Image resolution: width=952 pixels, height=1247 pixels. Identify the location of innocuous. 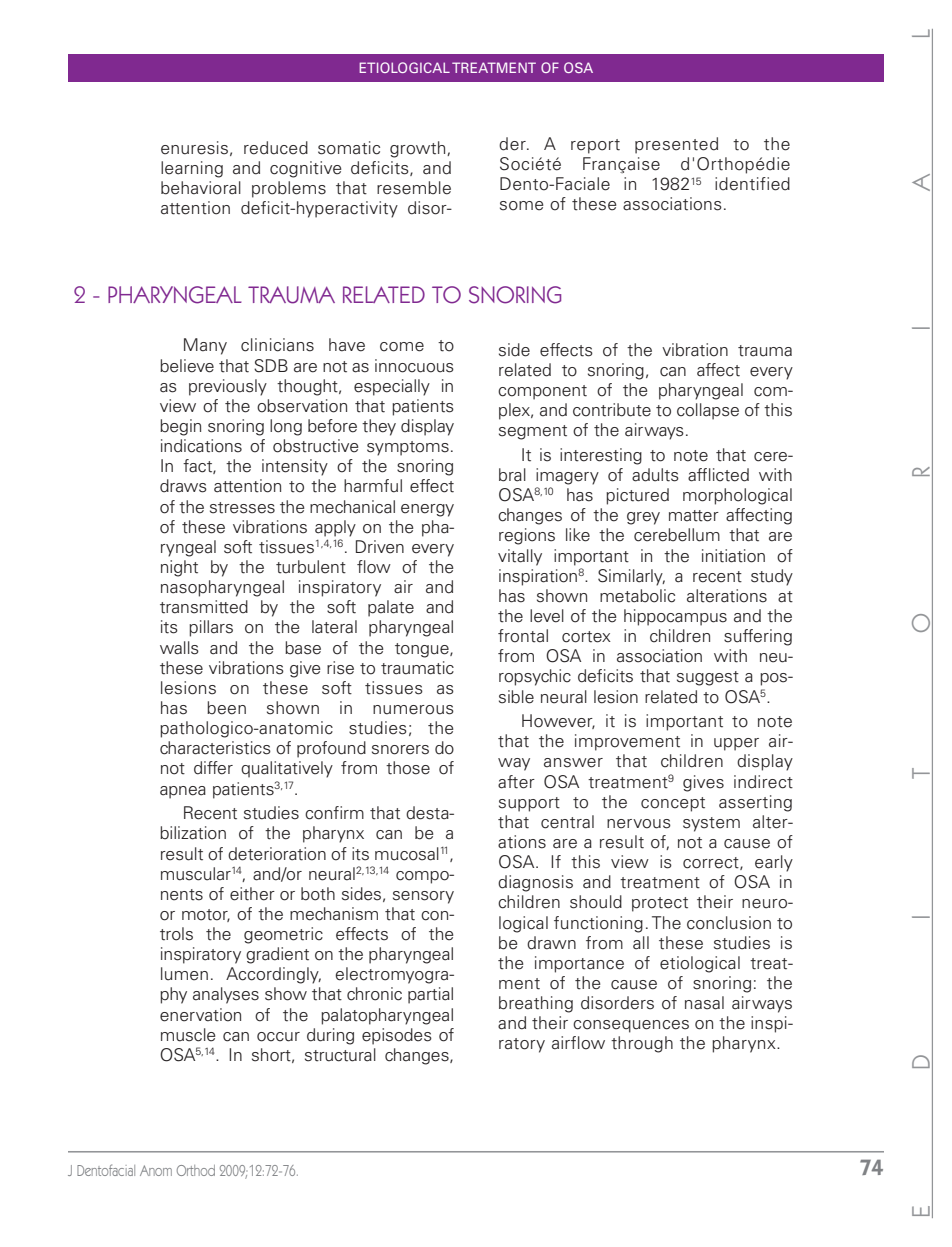
(414, 366).
